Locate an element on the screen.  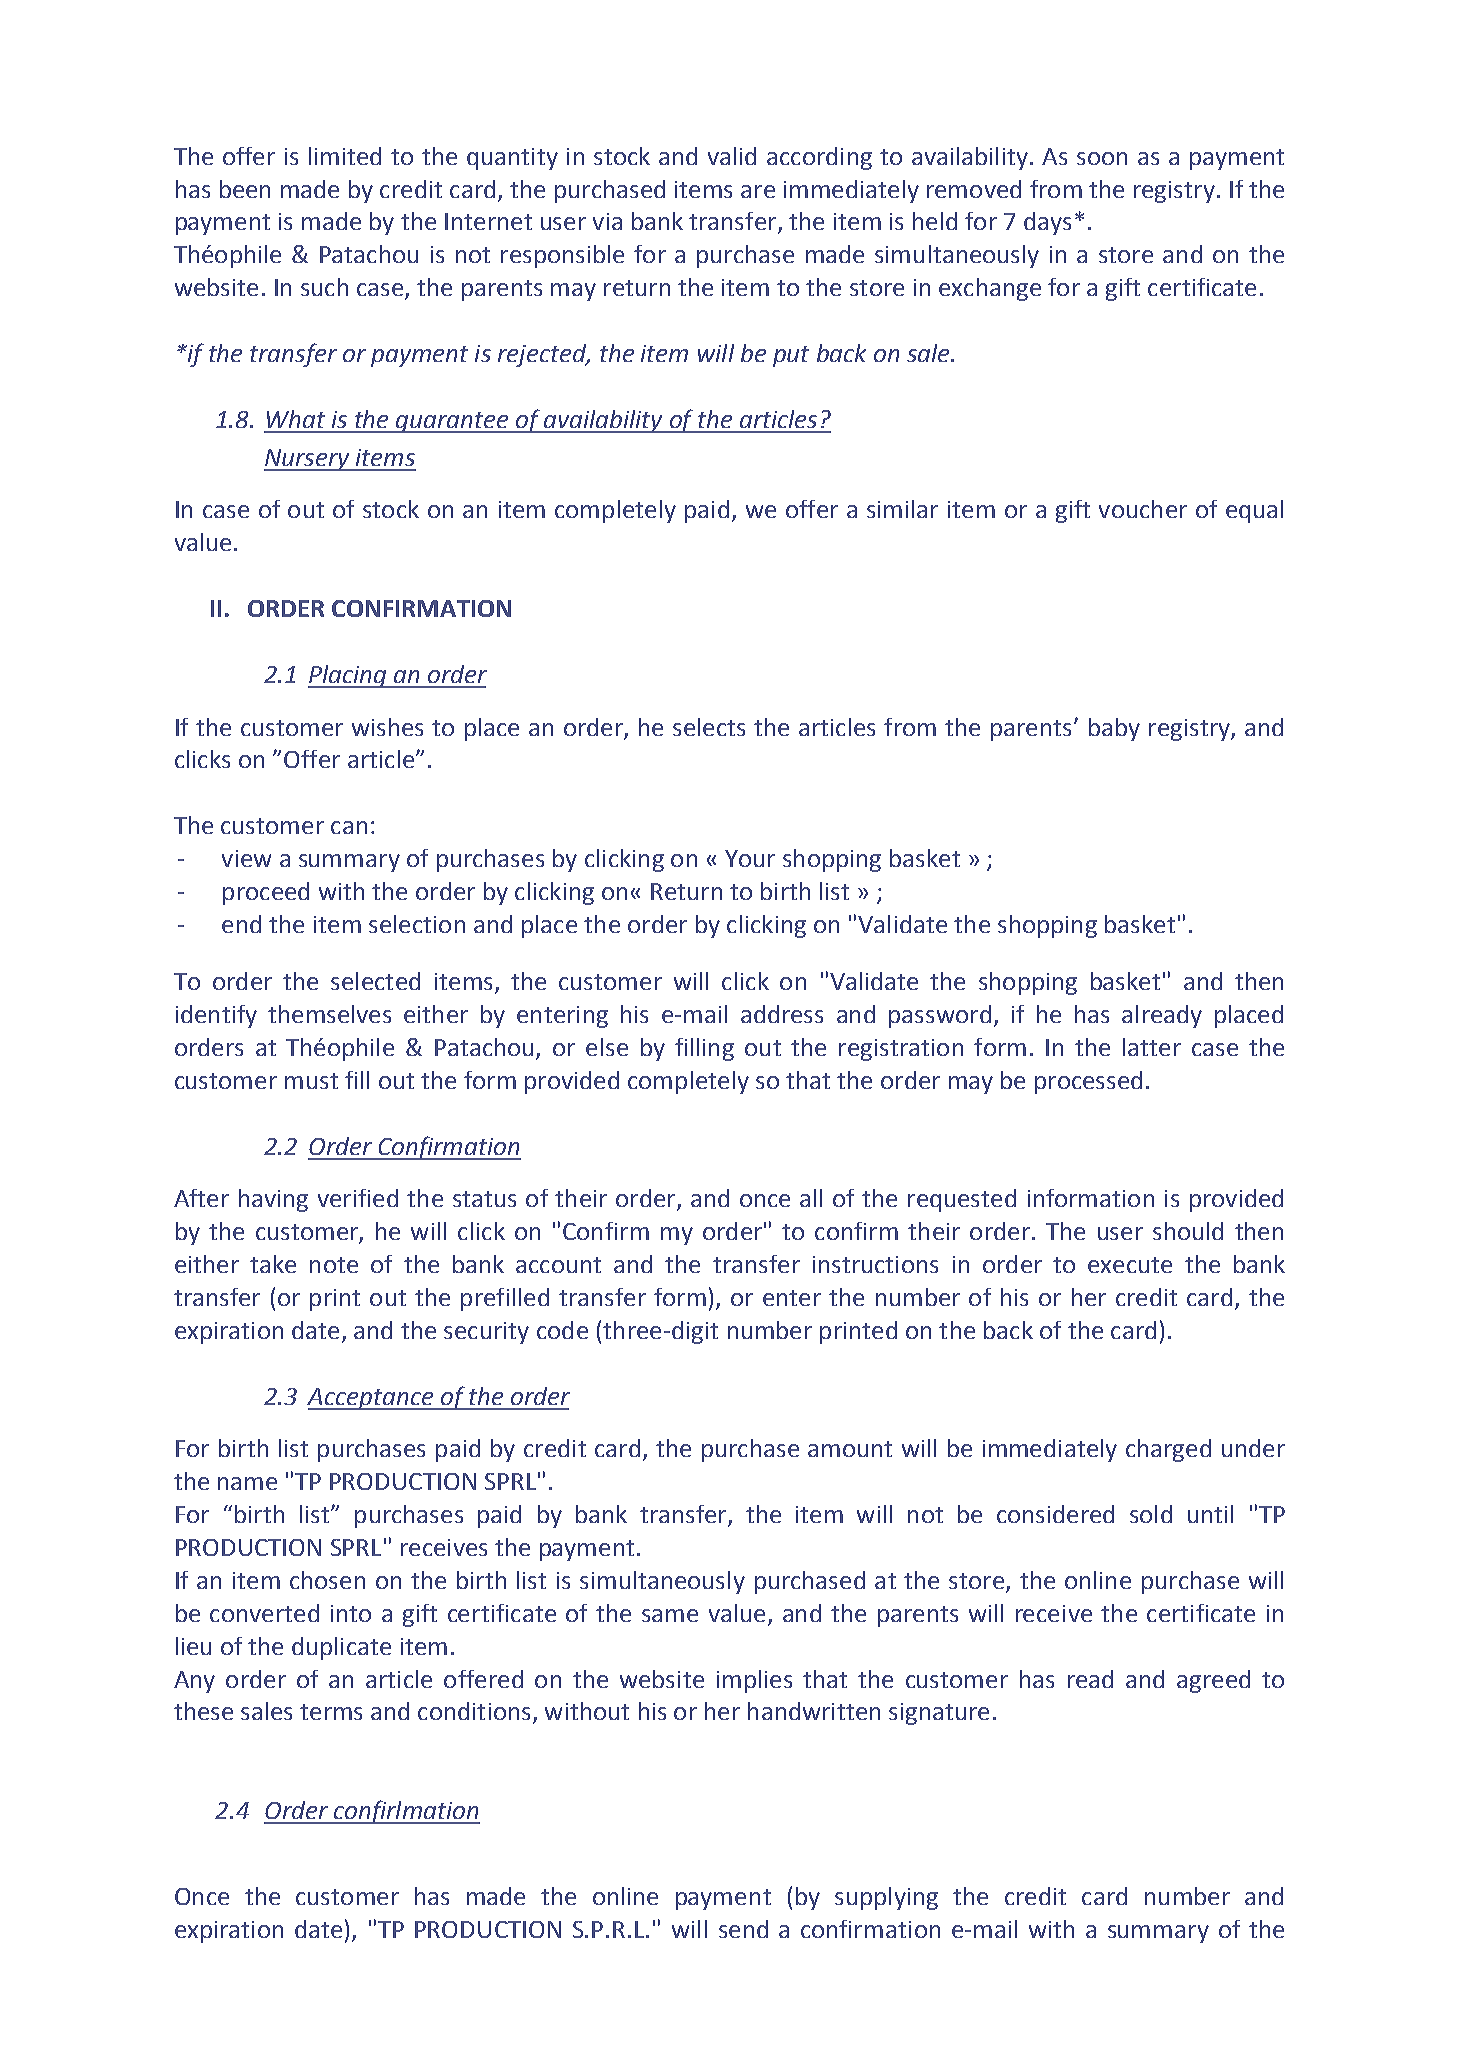
similar is located at coordinates (902, 509).
